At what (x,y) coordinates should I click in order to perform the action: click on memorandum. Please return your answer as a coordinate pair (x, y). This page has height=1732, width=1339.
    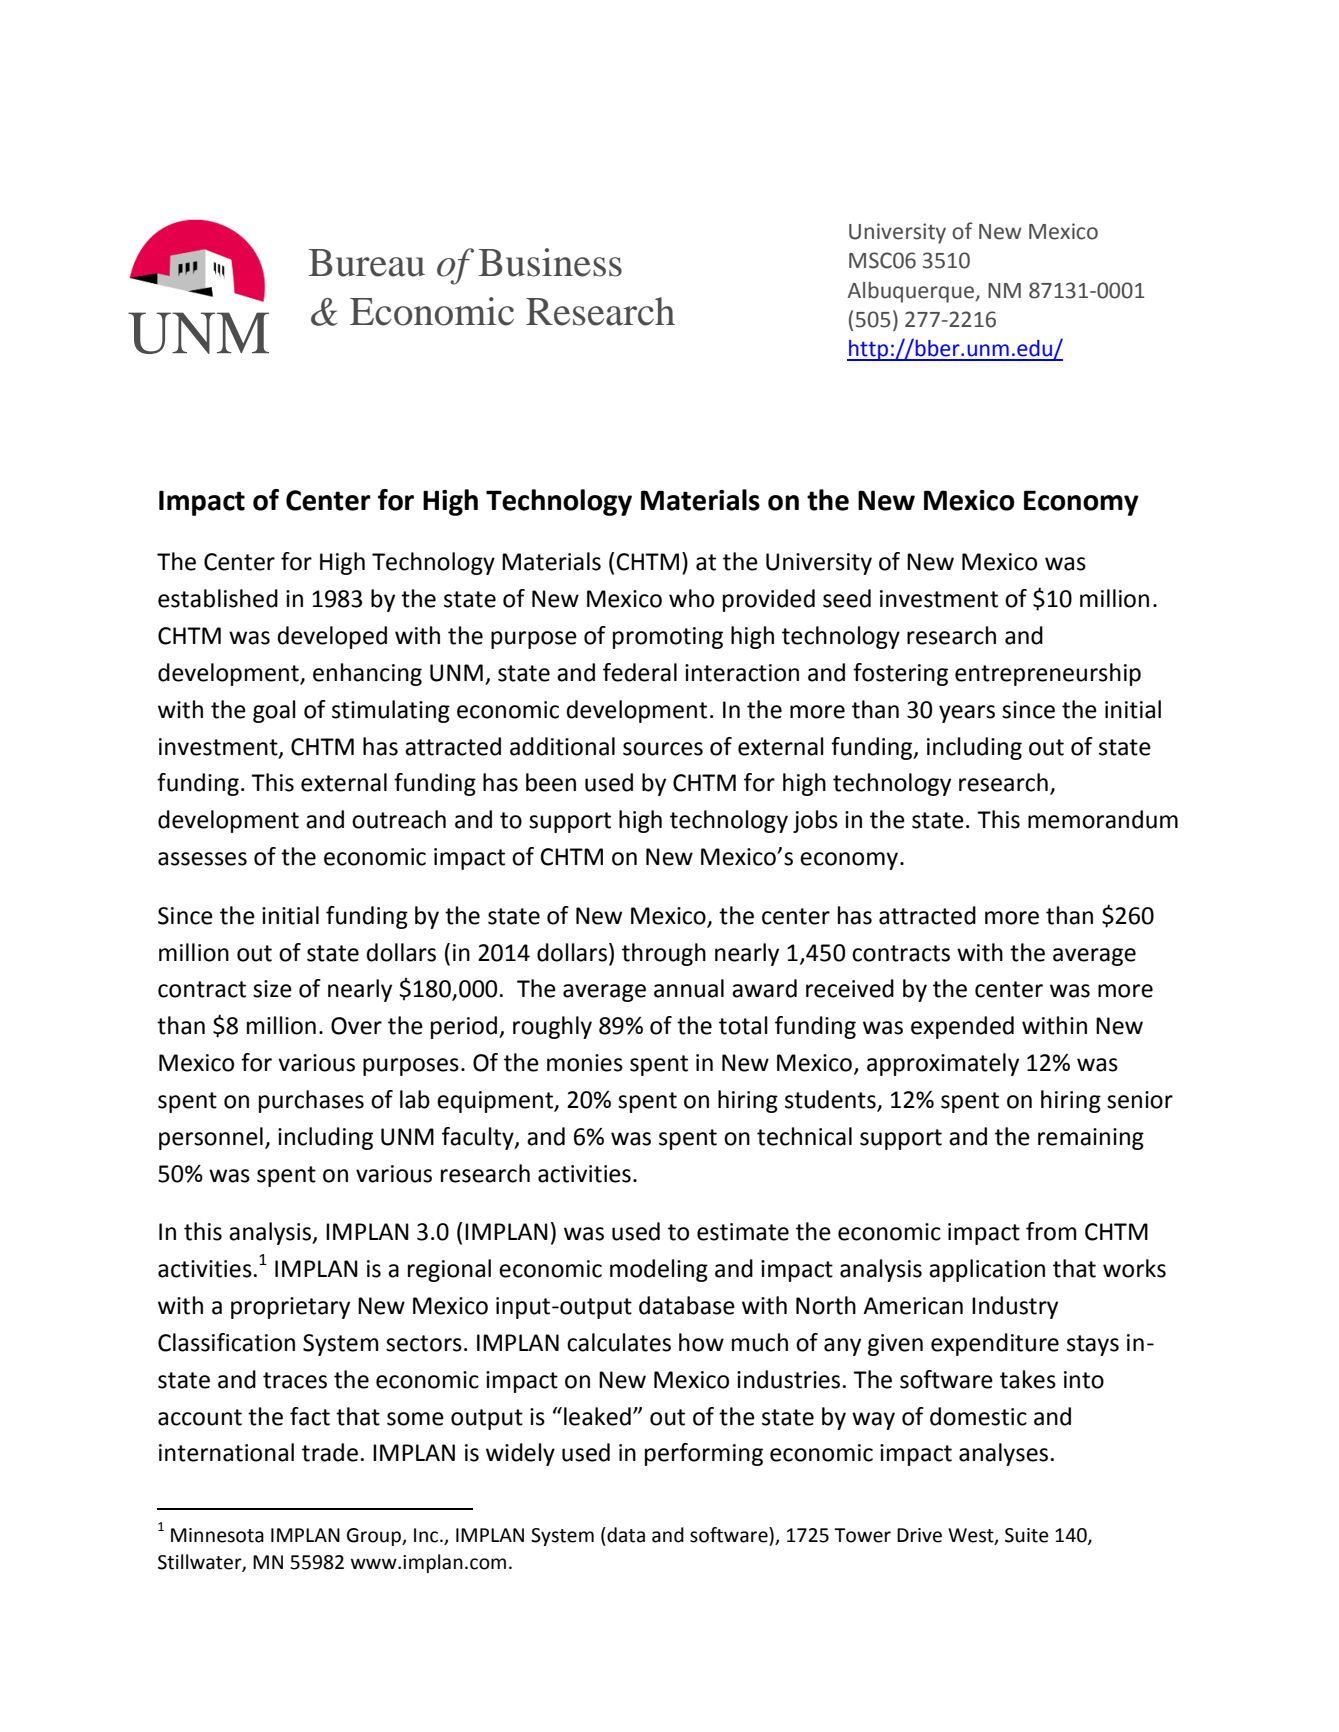
    Looking at the image, I should click on (1103, 819).
